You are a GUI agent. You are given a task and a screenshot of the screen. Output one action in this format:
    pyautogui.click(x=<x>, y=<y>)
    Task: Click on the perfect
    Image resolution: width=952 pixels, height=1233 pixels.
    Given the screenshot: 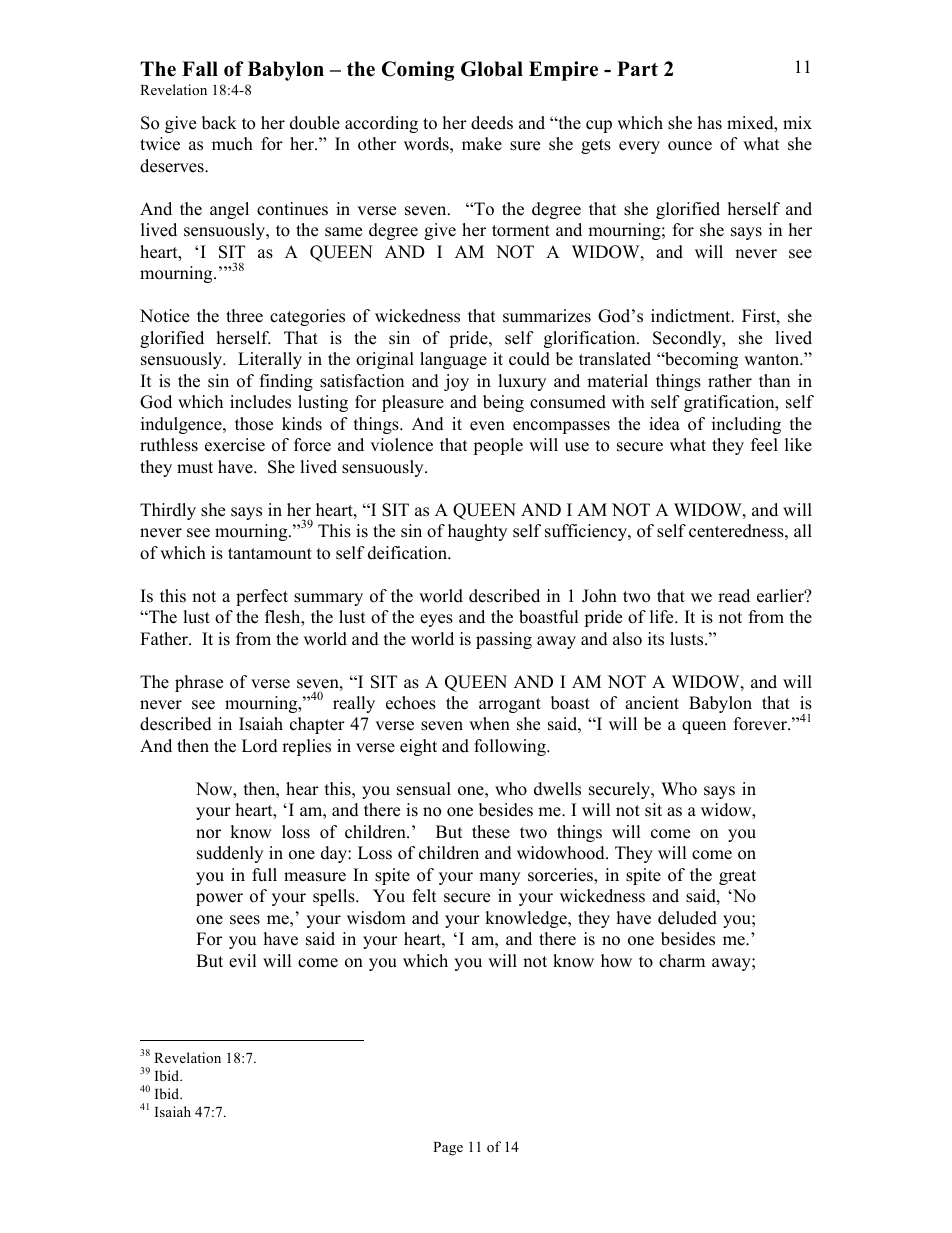 What is the action you would take?
    pyautogui.click(x=262, y=597)
